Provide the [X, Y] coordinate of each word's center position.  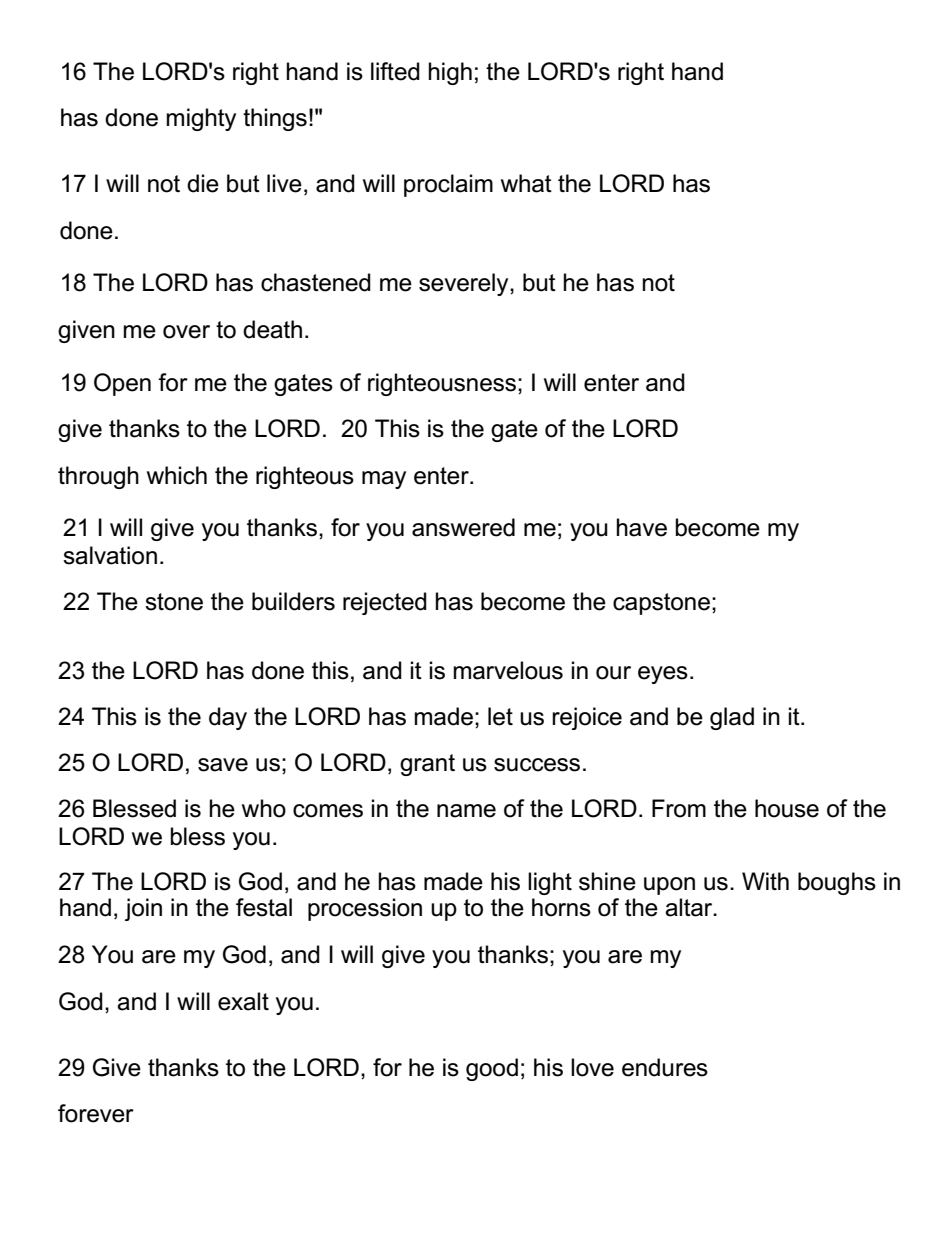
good [492, 1069]
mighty [201, 119]
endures [665, 1067]
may [384, 480]
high [450, 73]
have [641, 527]
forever [96, 1113]
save [223, 765]
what [526, 183]
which [177, 475]
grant [427, 765]
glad [732, 718]
